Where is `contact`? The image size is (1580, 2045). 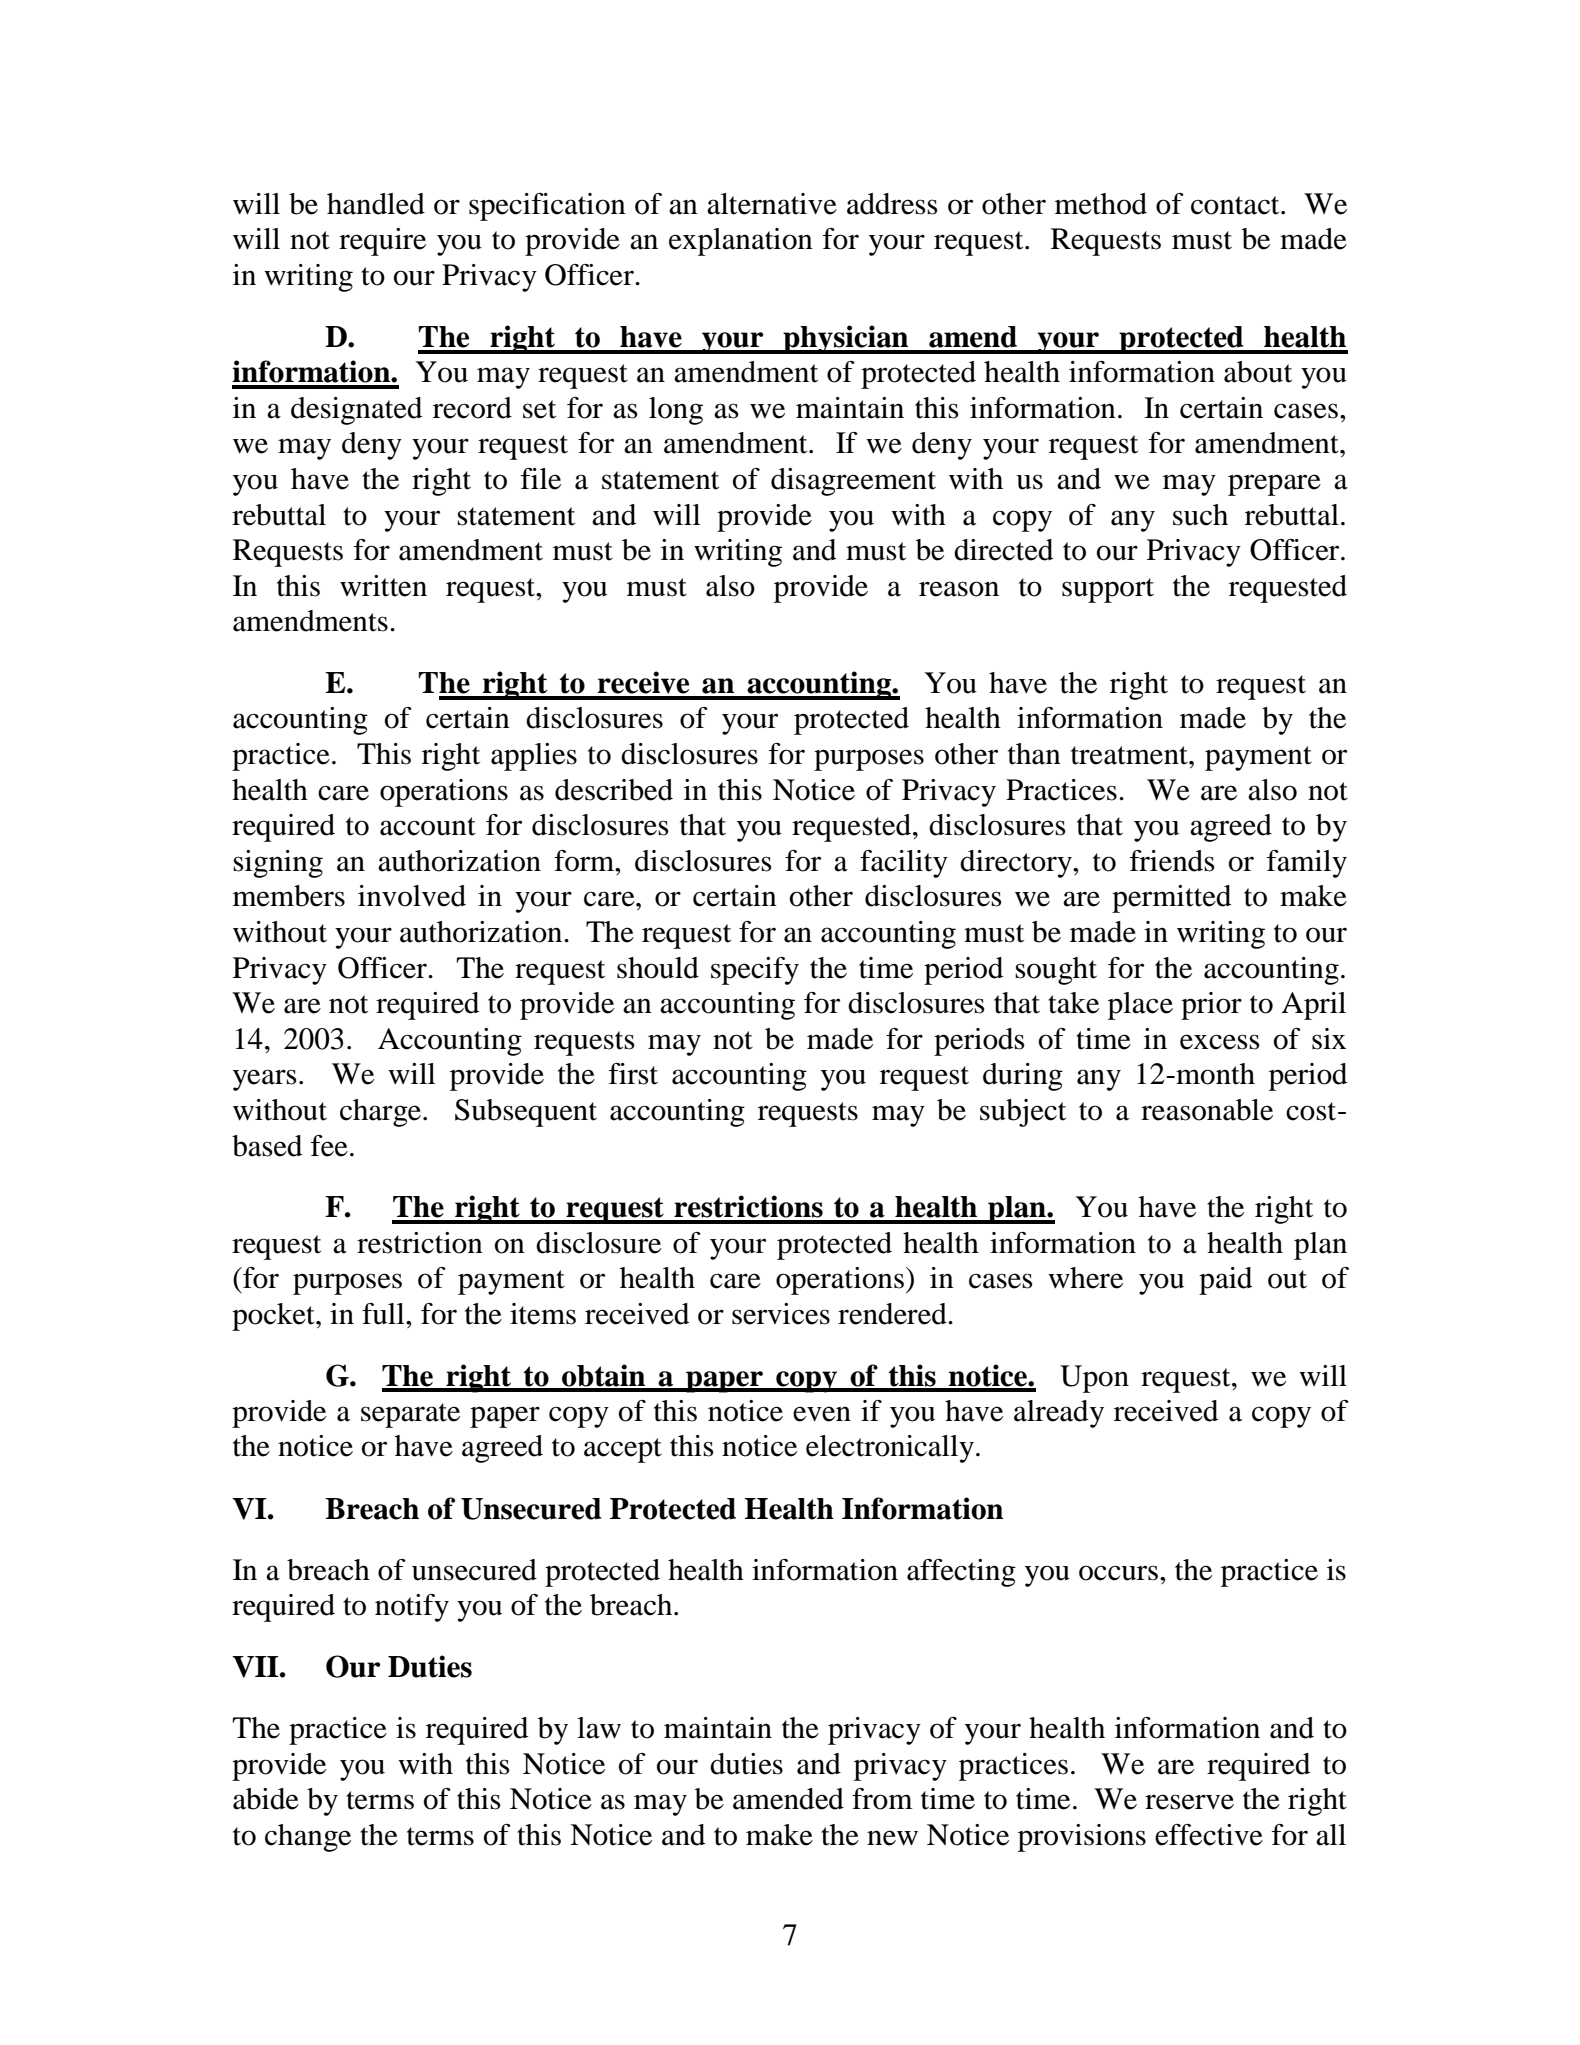
contact is located at coordinates (1236, 205).
